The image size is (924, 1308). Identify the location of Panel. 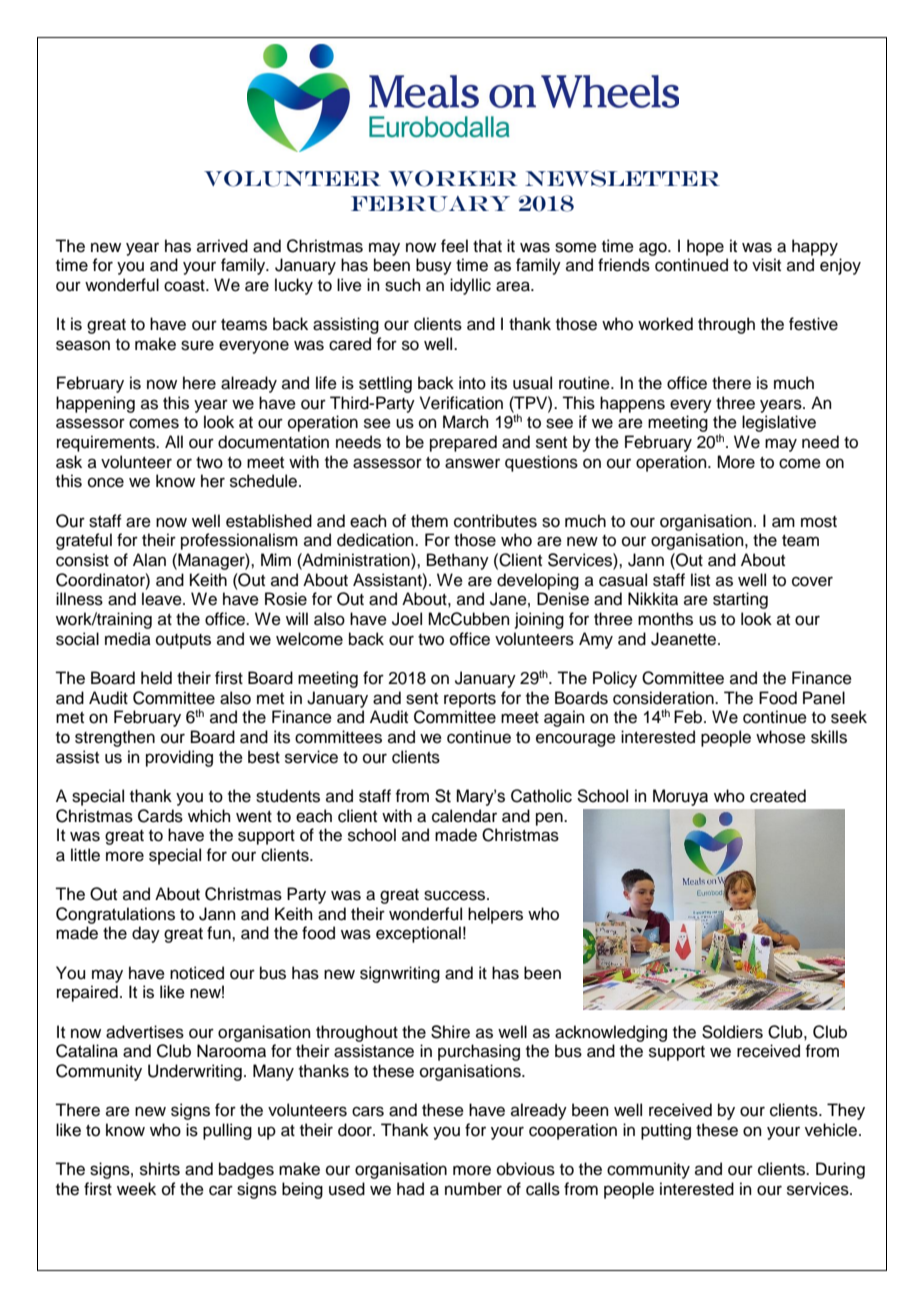
(824, 698).
